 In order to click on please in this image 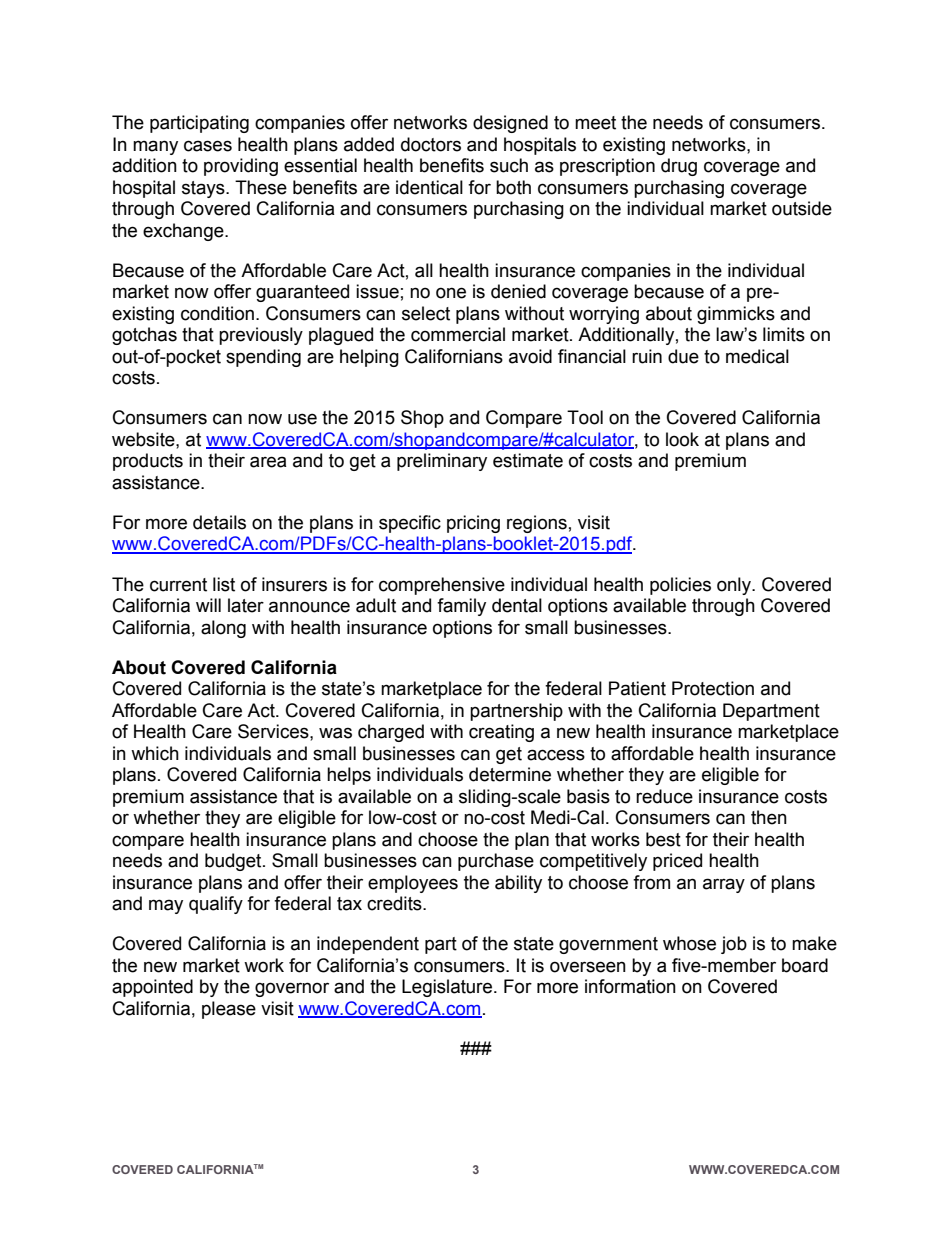, I will do `click(229, 1010)`.
